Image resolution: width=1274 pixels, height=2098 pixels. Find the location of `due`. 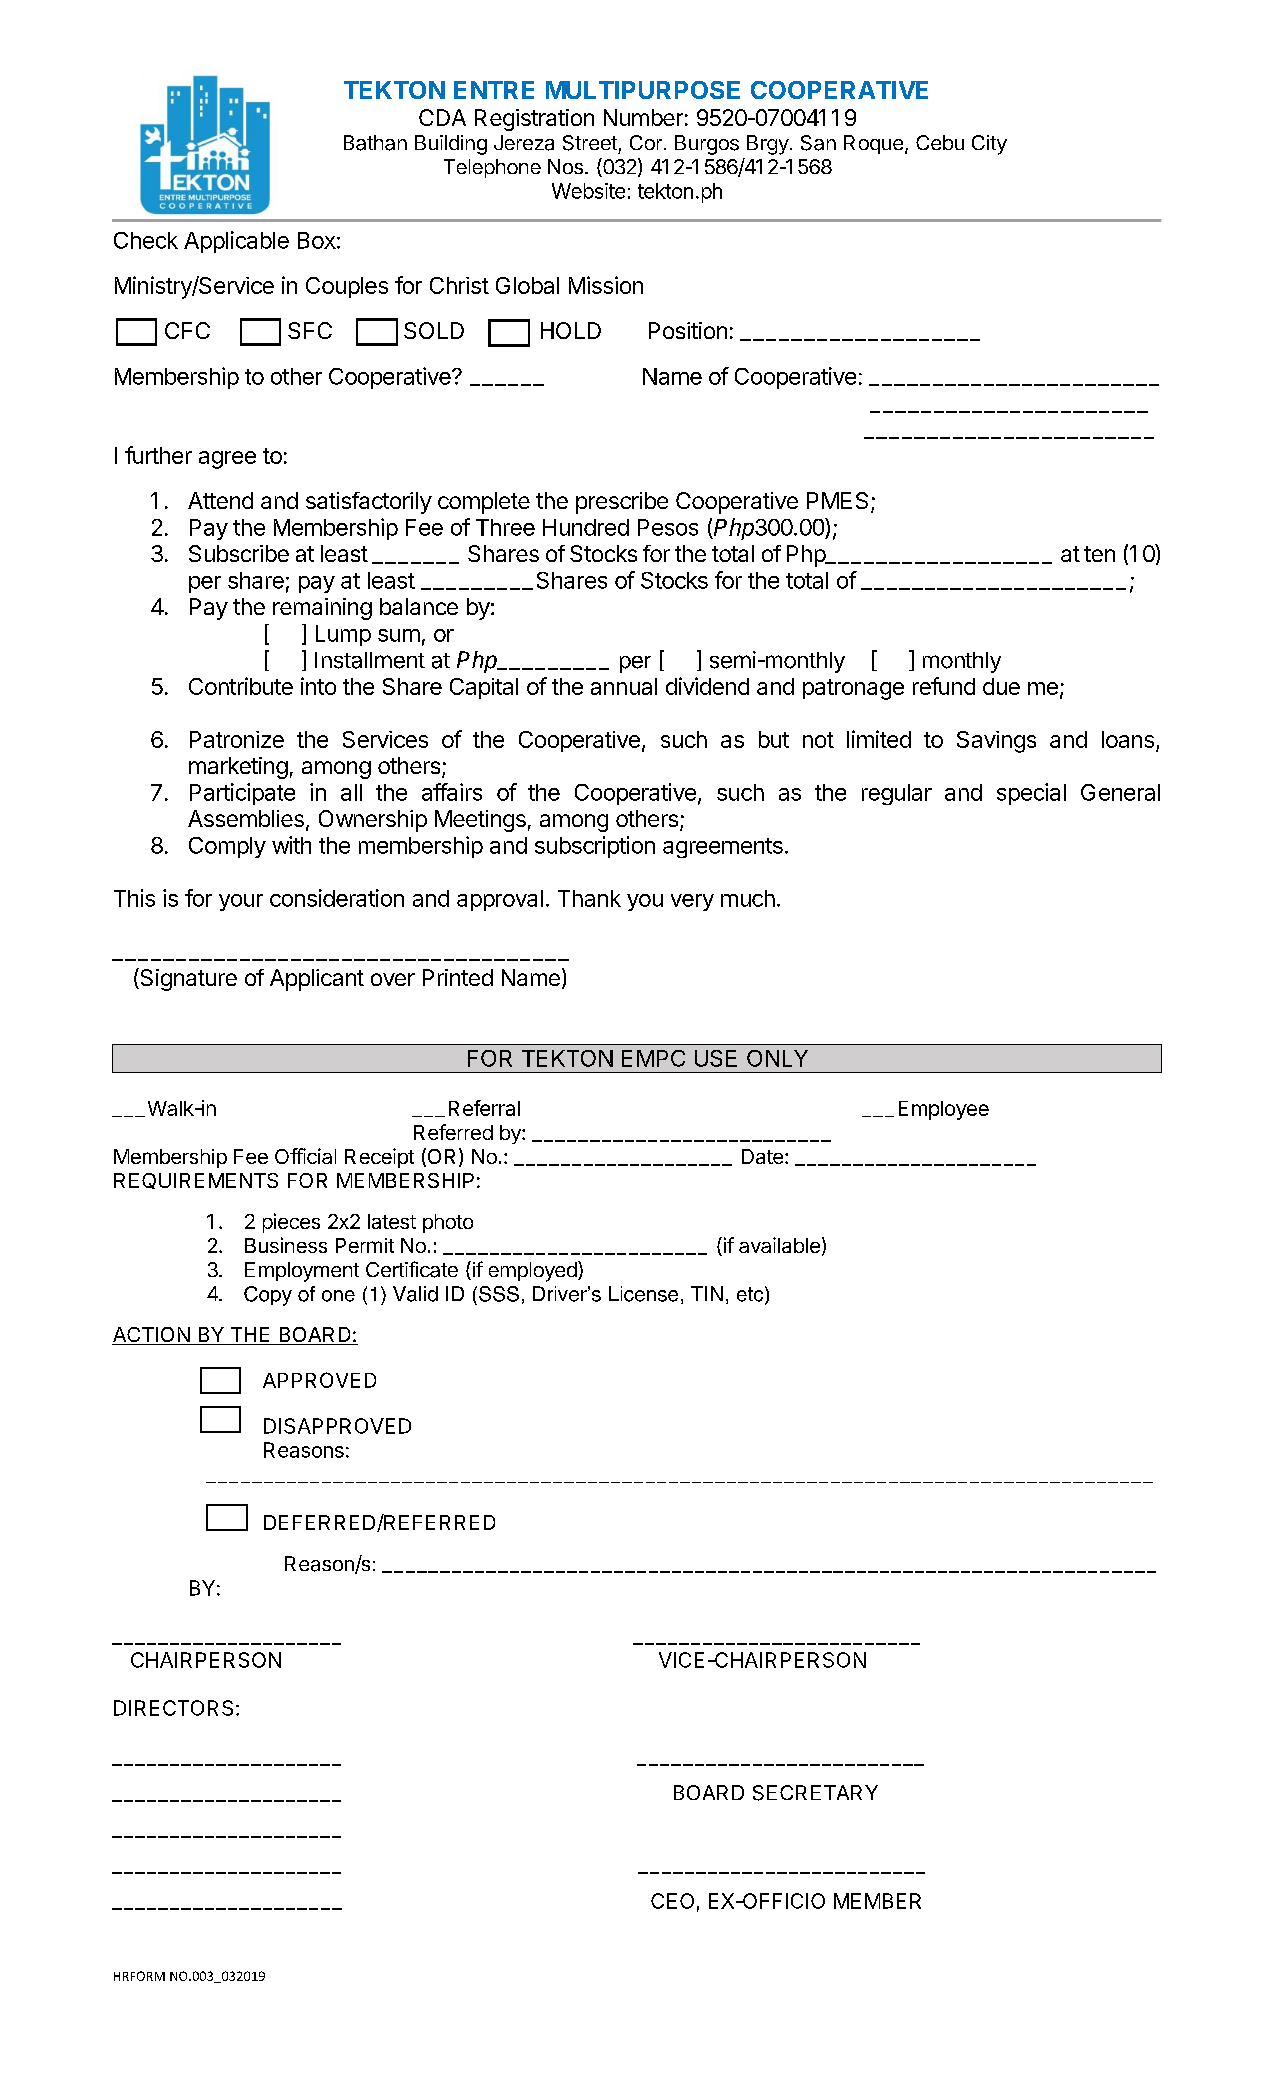

due is located at coordinates (1001, 686).
